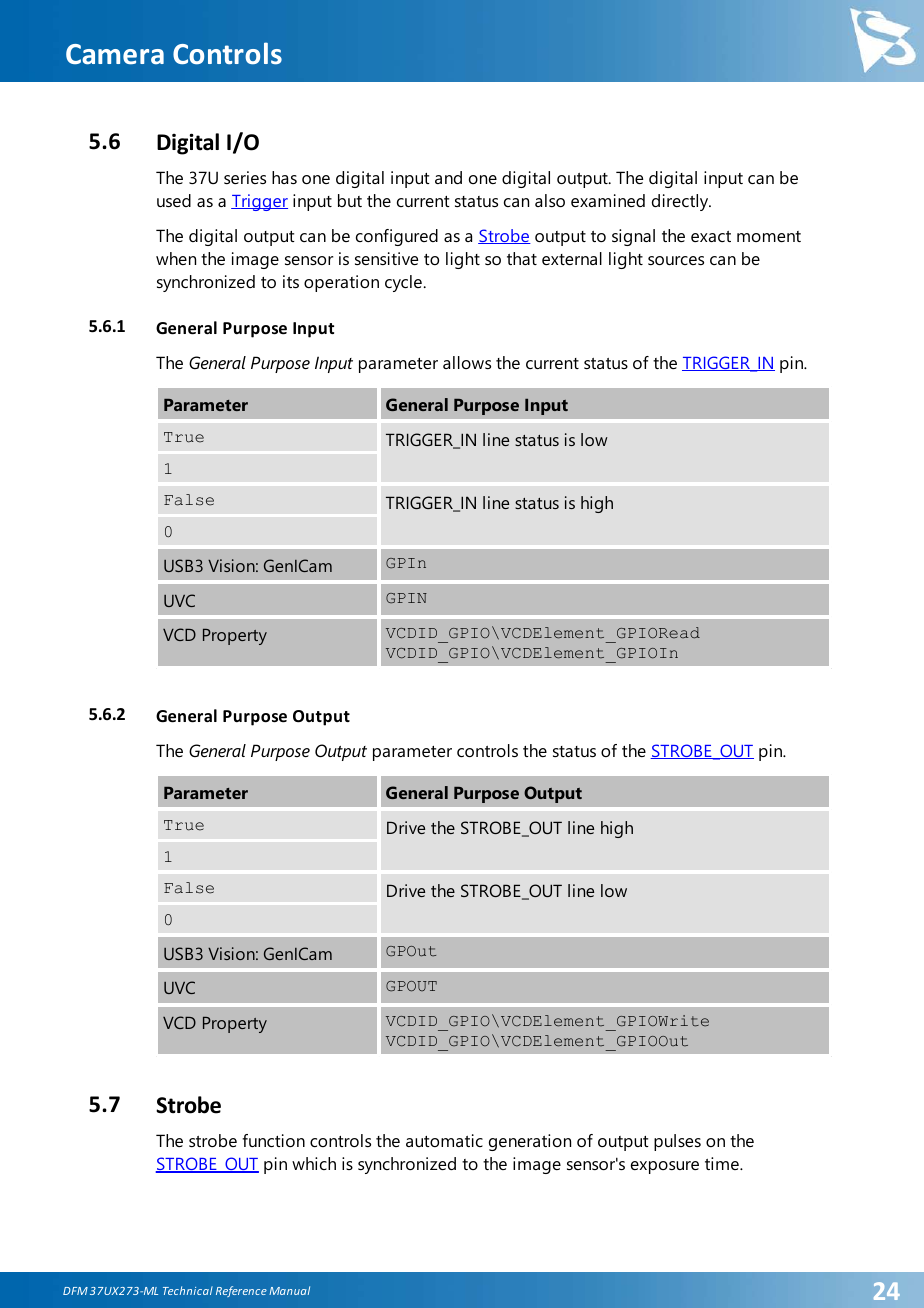  Describe the element at coordinates (291, 281) in the page. I see `its` at that location.
